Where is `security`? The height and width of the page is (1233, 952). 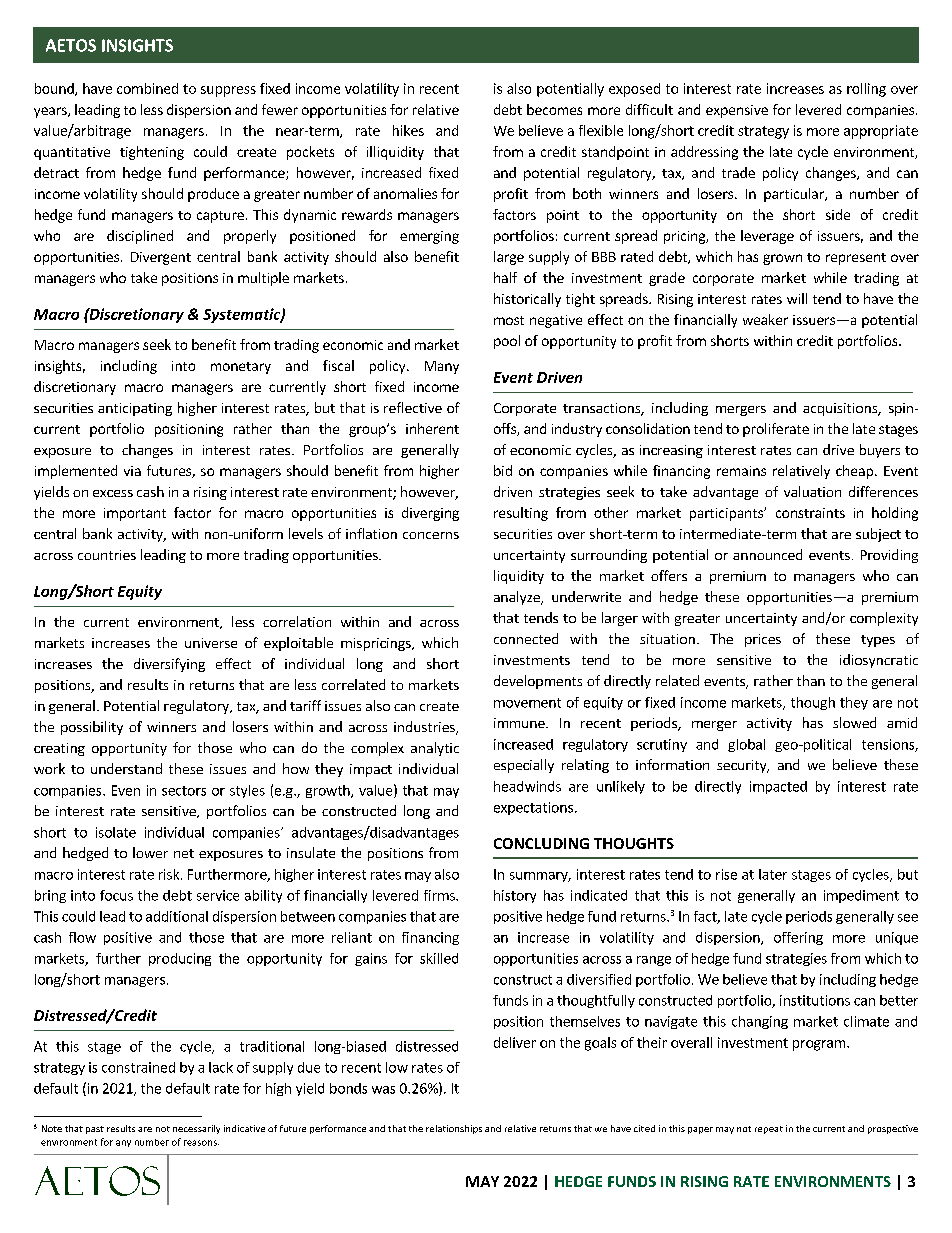
security is located at coordinates (743, 766).
